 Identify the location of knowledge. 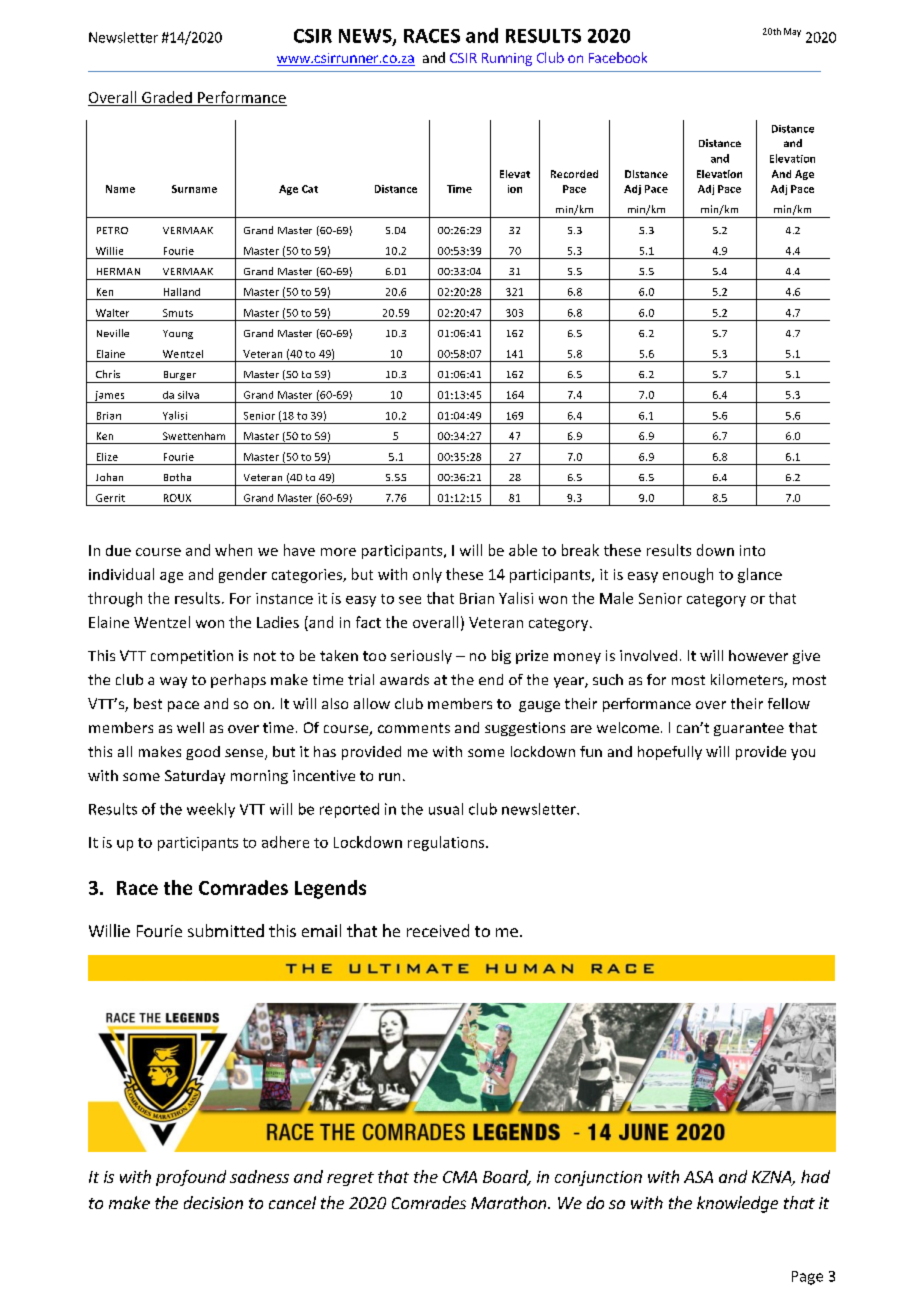
(737, 1204).
